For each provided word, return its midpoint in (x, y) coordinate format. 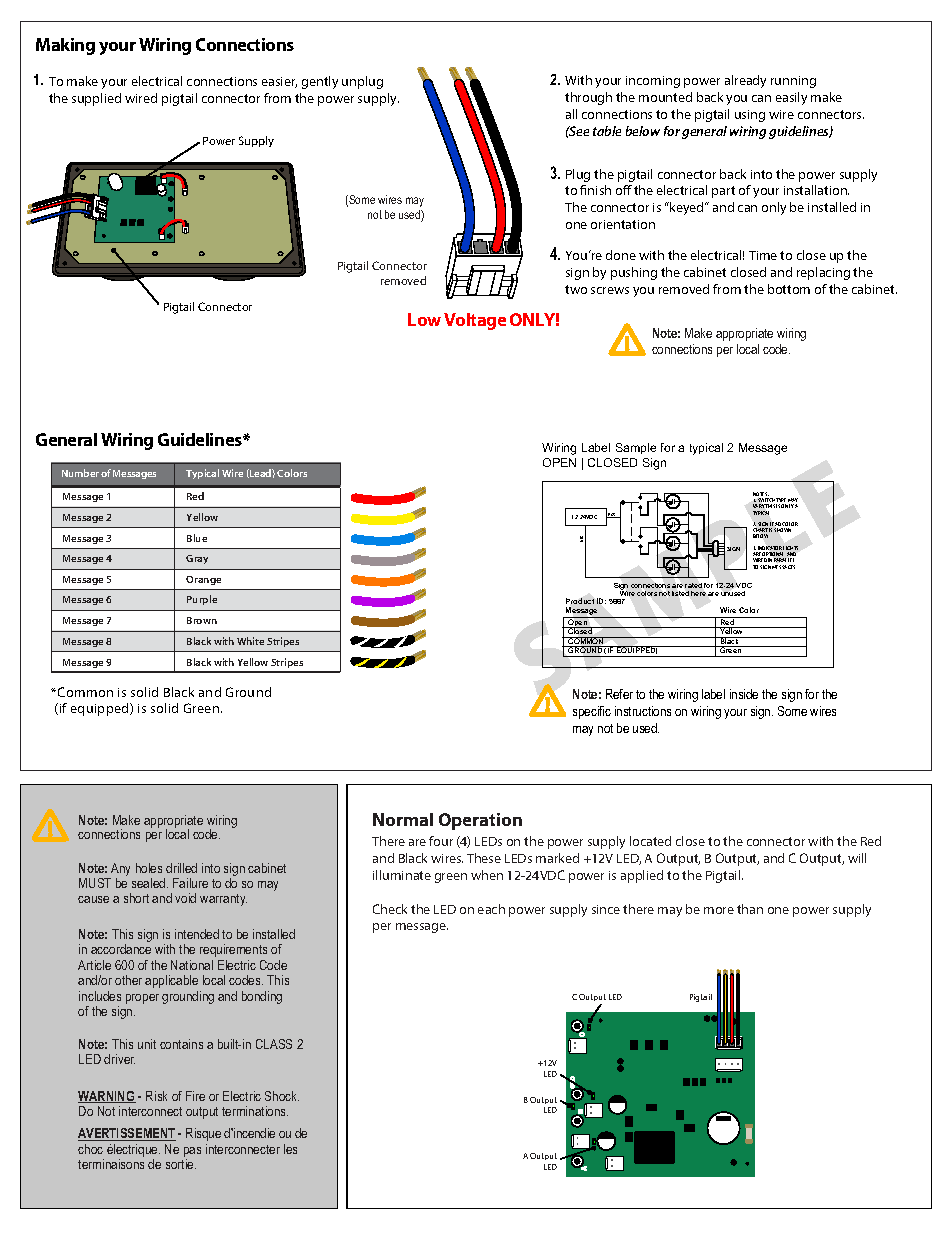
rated (693, 585)
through (588, 98)
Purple (202, 600)
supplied (96, 99)
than (750, 909)
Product (580, 601)
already (745, 81)
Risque (203, 1134)
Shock (282, 1096)
